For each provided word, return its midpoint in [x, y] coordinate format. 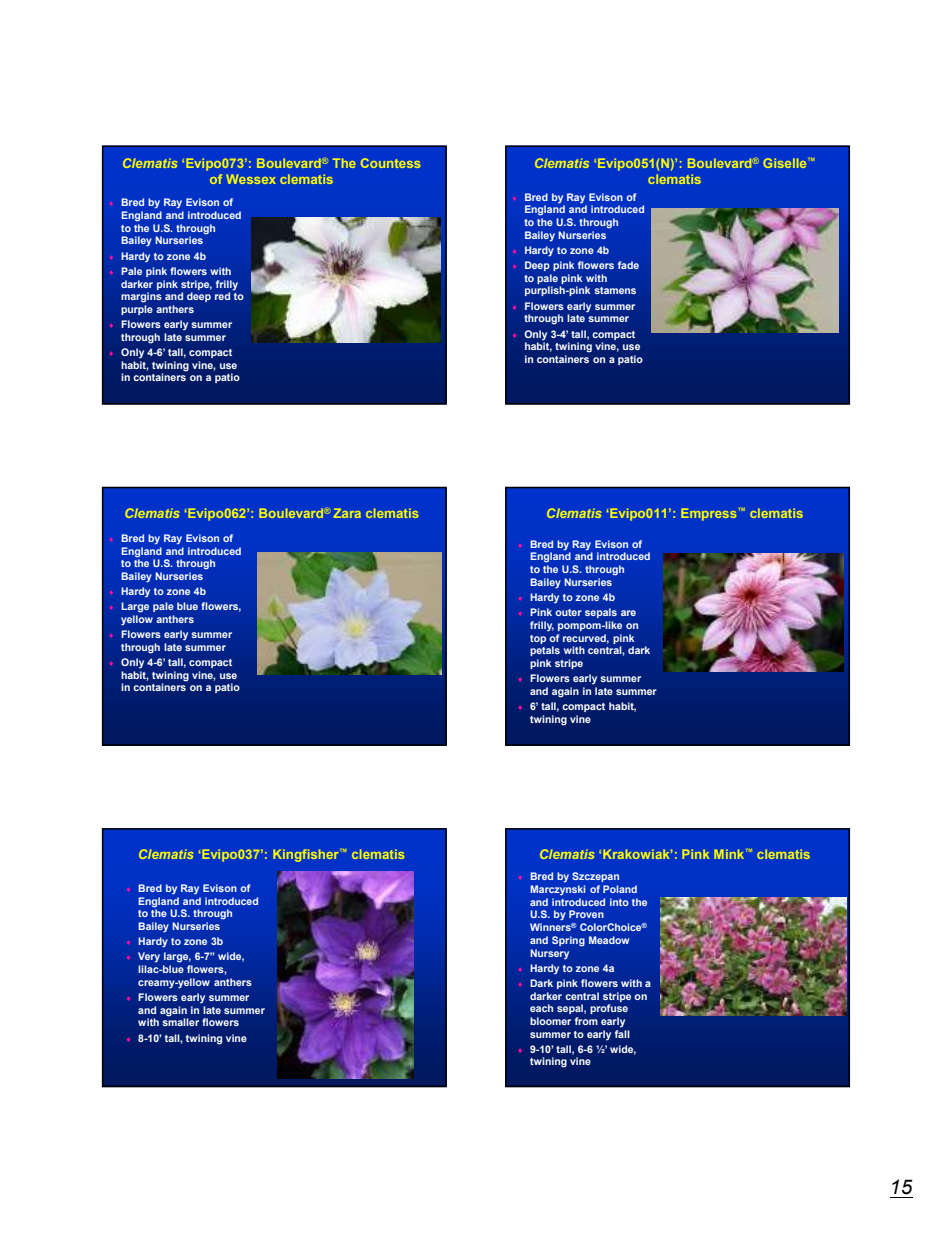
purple [137, 310]
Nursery [549, 954]
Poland [620, 889]
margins [141, 297]
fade [628, 265]
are [628, 613]
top [538, 639]
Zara [347, 513]
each [541, 1008]
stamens [615, 290]
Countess [390, 163]
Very [149, 957]
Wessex [251, 179]
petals [545, 651]
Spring [568, 941]
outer [568, 612]
